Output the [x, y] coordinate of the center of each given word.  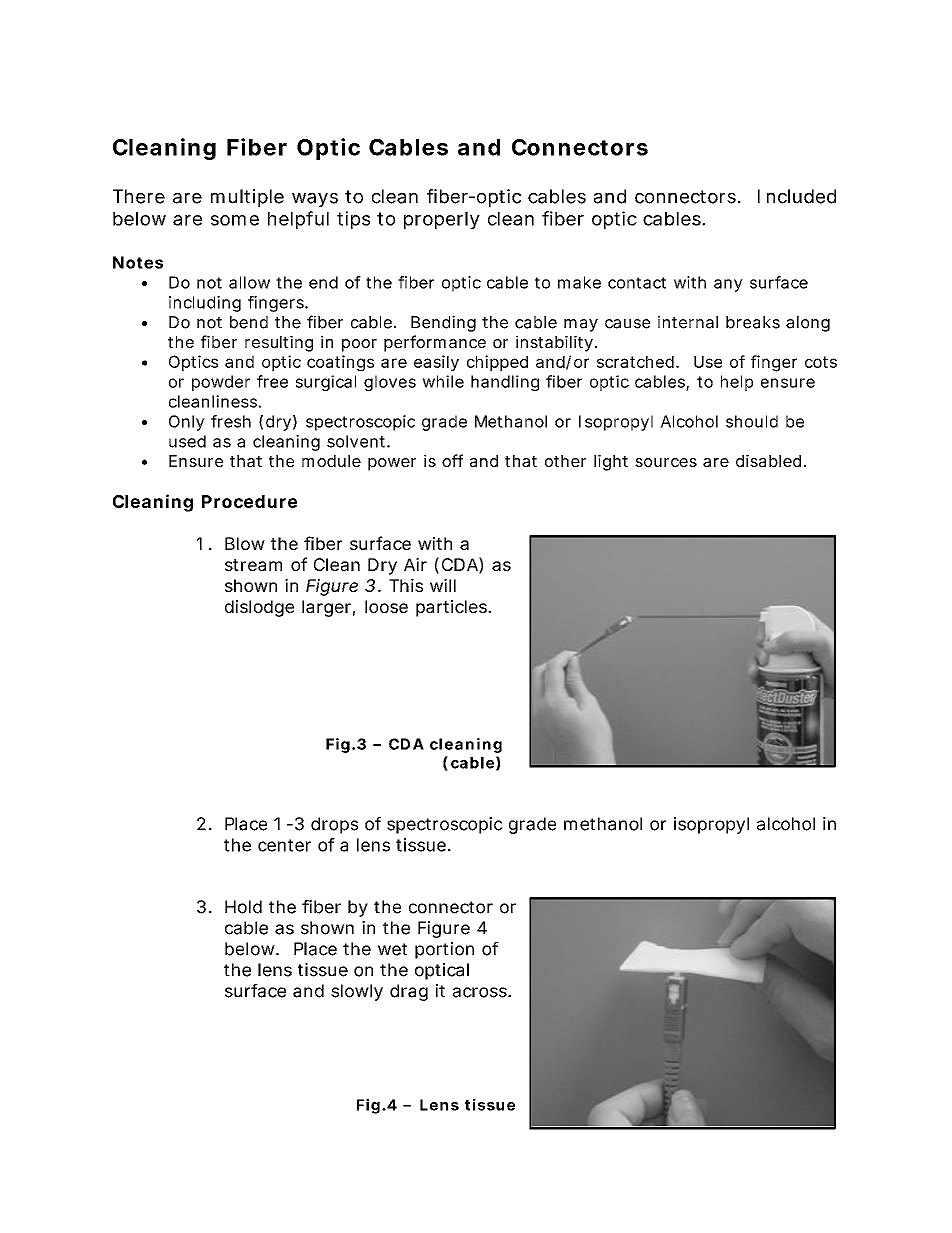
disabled [768, 460]
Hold [243, 907]
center [284, 845]
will [443, 585]
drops [334, 825]
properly [442, 221]
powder [221, 383]
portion [444, 950]
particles [452, 608]
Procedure [249, 501]
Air [415, 564]
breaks [753, 322]
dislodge [259, 608]
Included [797, 196]
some [235, 220]
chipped [497, 363]
